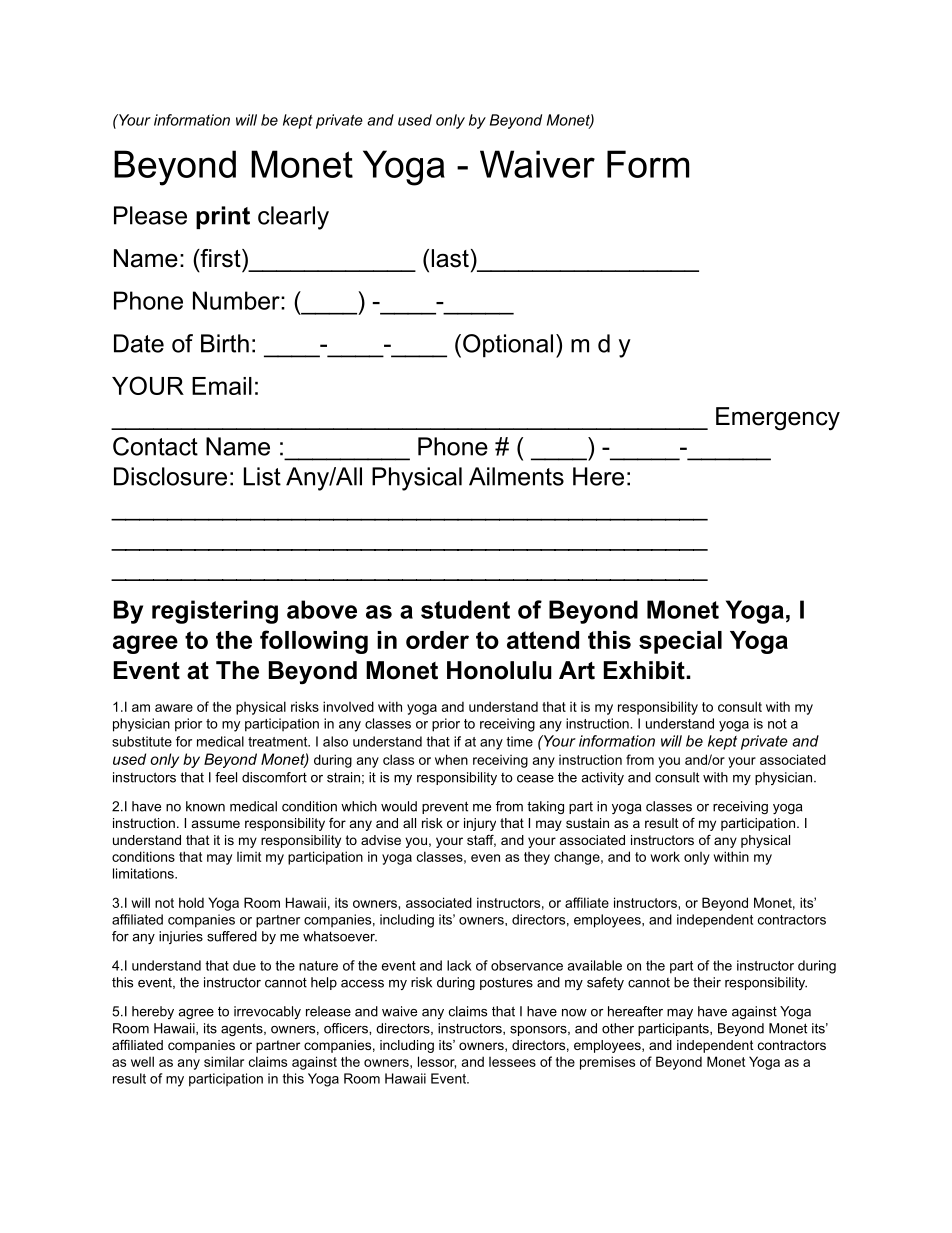 The height and width of the screenshot is (1233, 952). What do you see at coordinates (680, 642) in the screenshot?
I see `special` at bounding box center [680, 642].
